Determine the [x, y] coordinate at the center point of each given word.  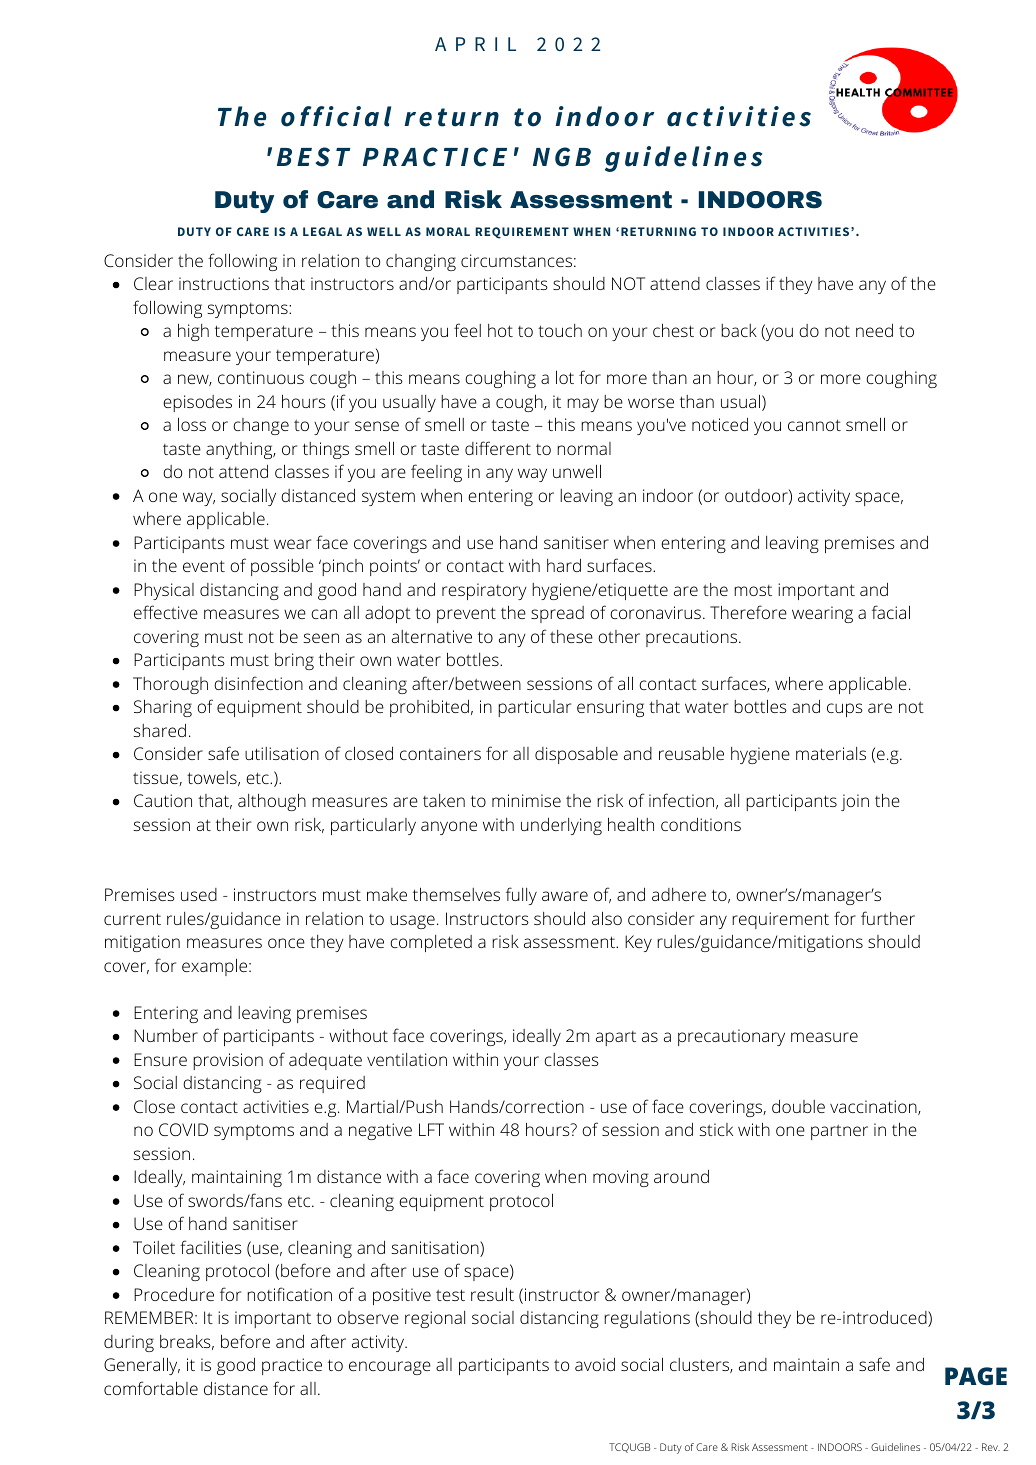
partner [839, 1132]
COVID [183, 1129]
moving [621, 1178]
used [199, 894]
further [888, 918]
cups [845, 710]
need [874, 330]
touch [560, 330]
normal [584, 448]
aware [565, 896]
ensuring [610, 708]
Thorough [170, 685]
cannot [814, 425]
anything [240, 450]
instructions [224, 283]
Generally [142, 1366]
